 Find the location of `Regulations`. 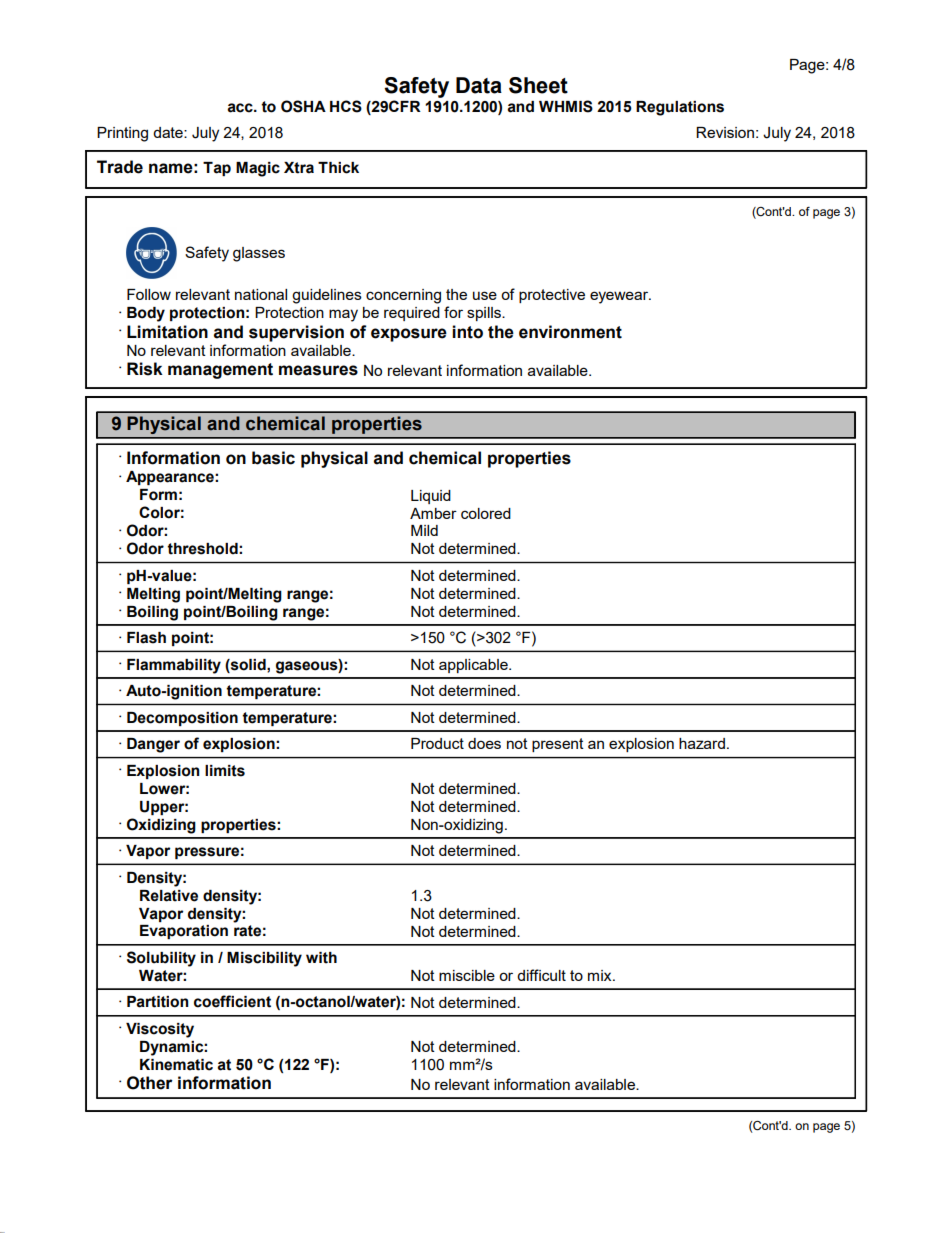

Regulations is located at coordinates (680, 108).
